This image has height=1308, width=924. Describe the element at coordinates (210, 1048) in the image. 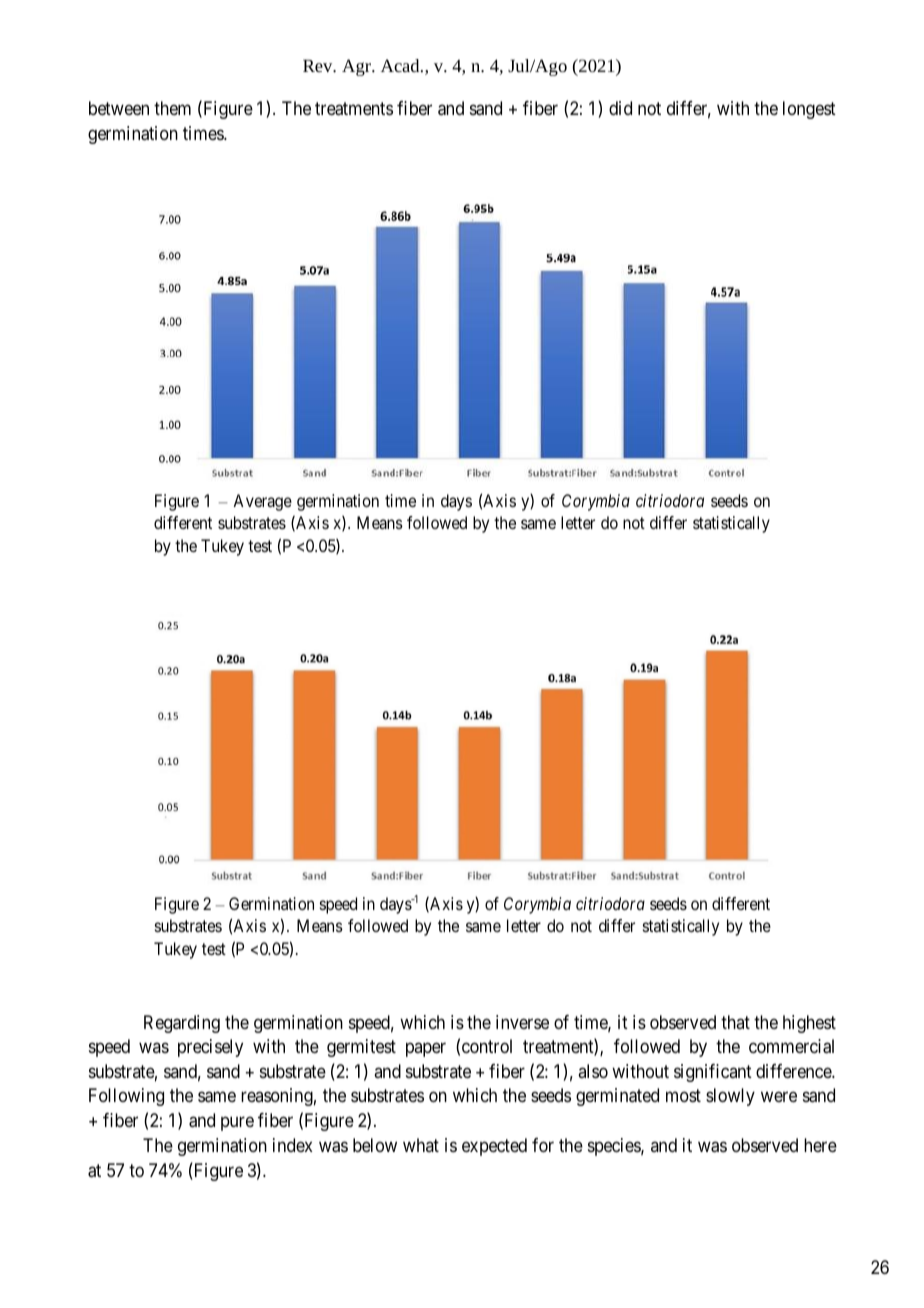

I see `precisely` at that location.
